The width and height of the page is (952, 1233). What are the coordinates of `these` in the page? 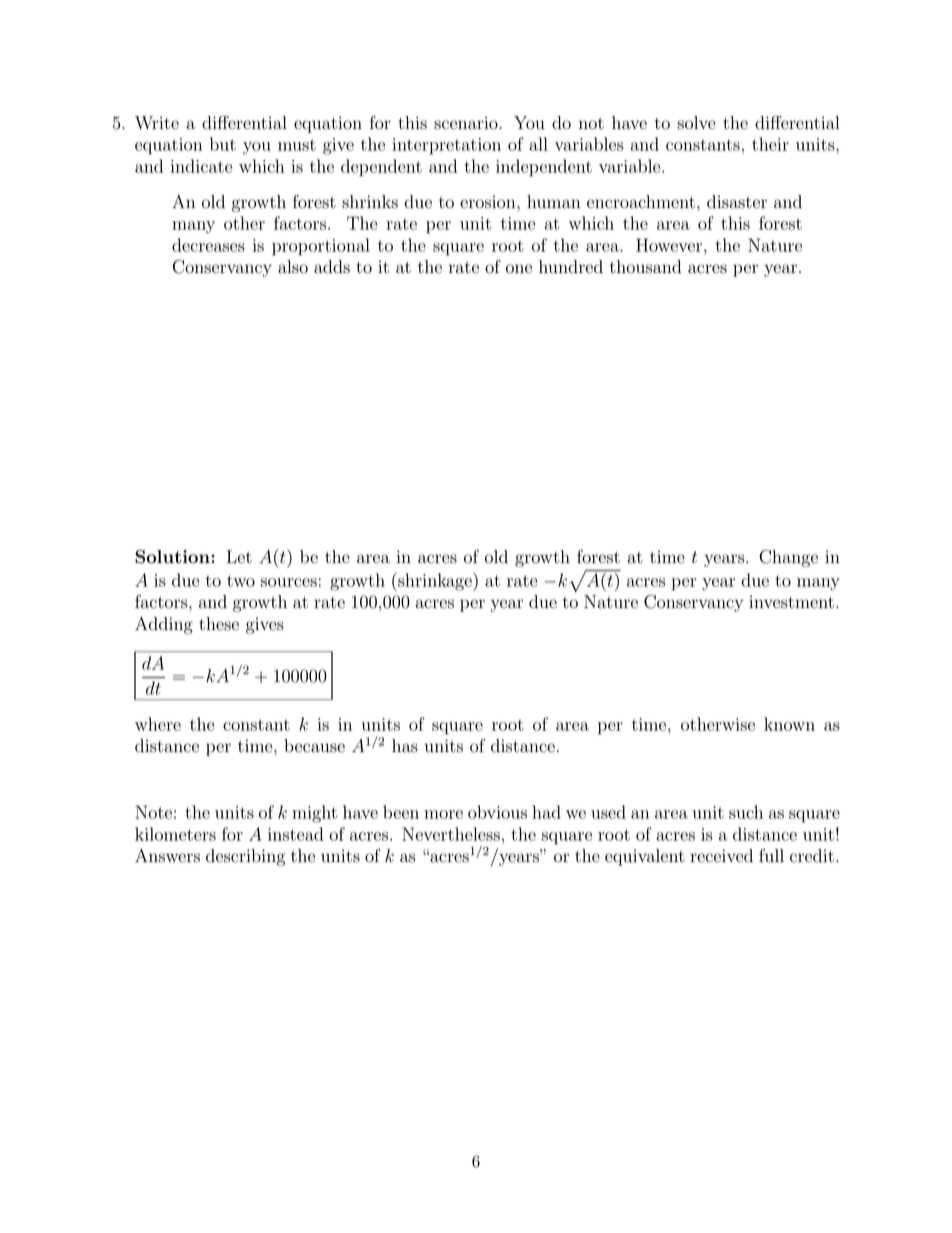 It's located at (219, 624).
